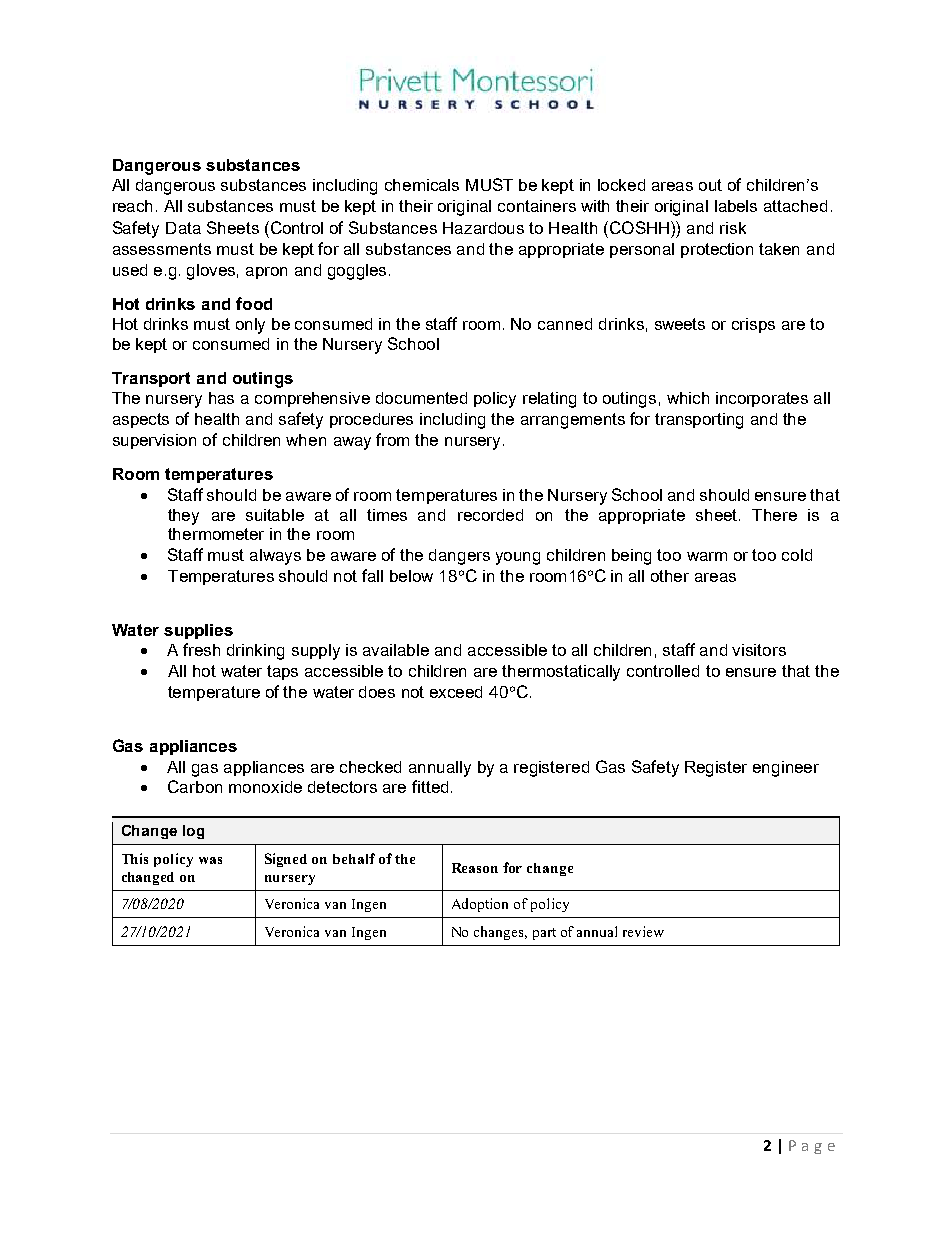 This screenshot has width=952, height=1233. Describe the element at coordinates (736, 206) in the screenshot. I see `labels` at that location.
